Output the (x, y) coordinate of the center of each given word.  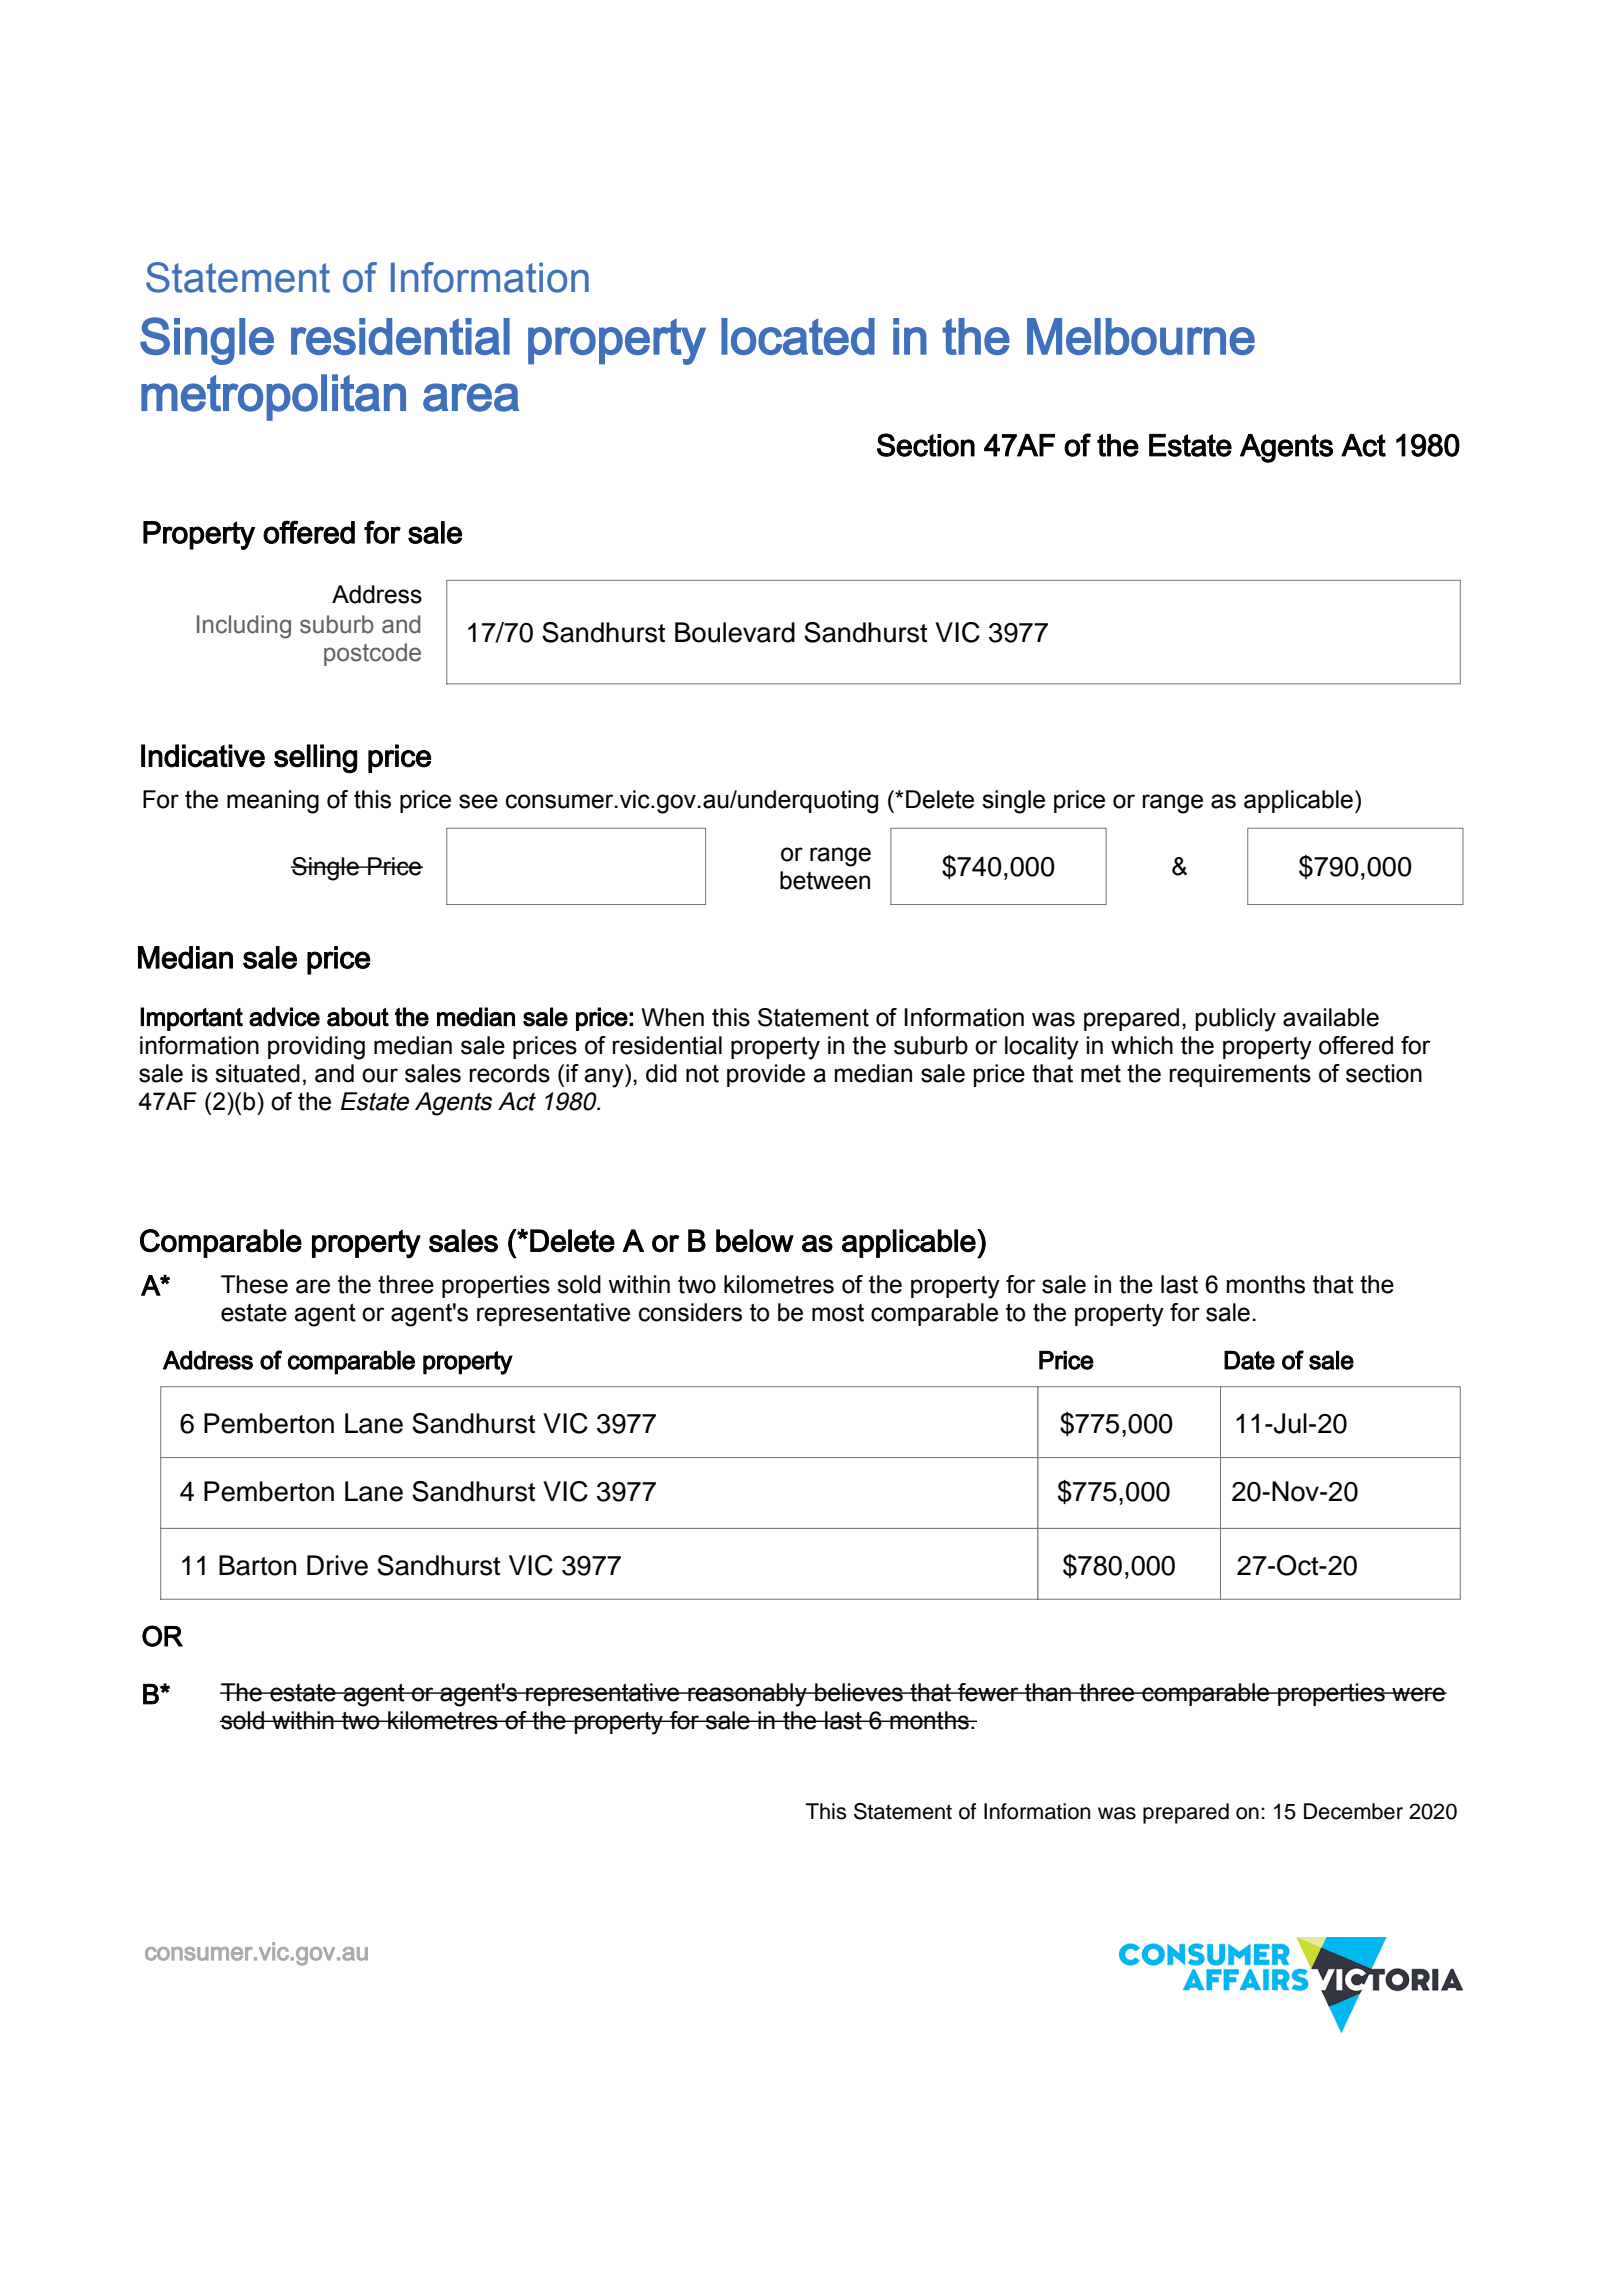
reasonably (747, 1695)
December (1353, 1811)
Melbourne (1141, 336)
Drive (337, 1565)
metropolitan (273, 397)
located (798, 336)
